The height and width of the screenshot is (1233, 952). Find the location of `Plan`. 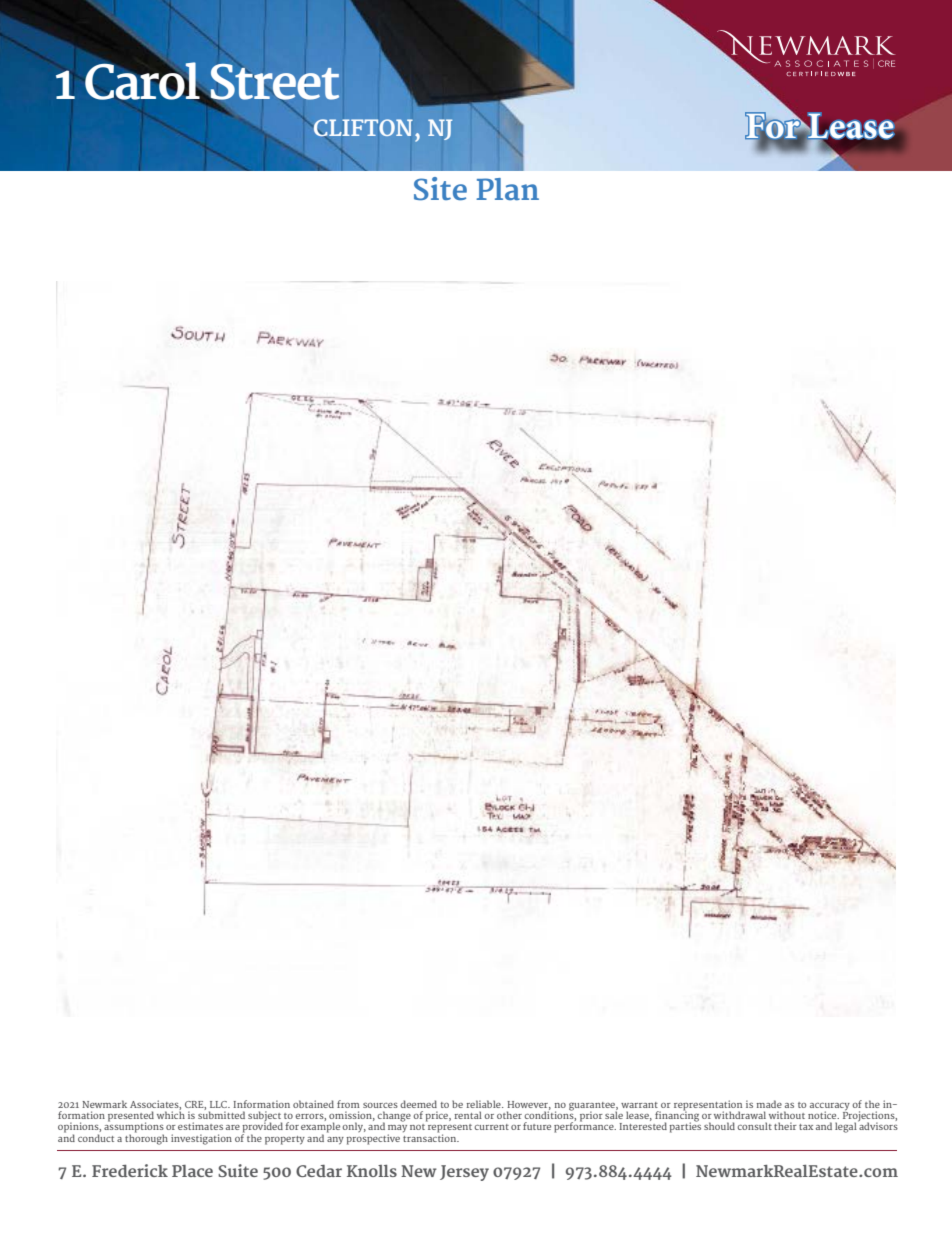

Plan is located at coordinates (507, 189).
